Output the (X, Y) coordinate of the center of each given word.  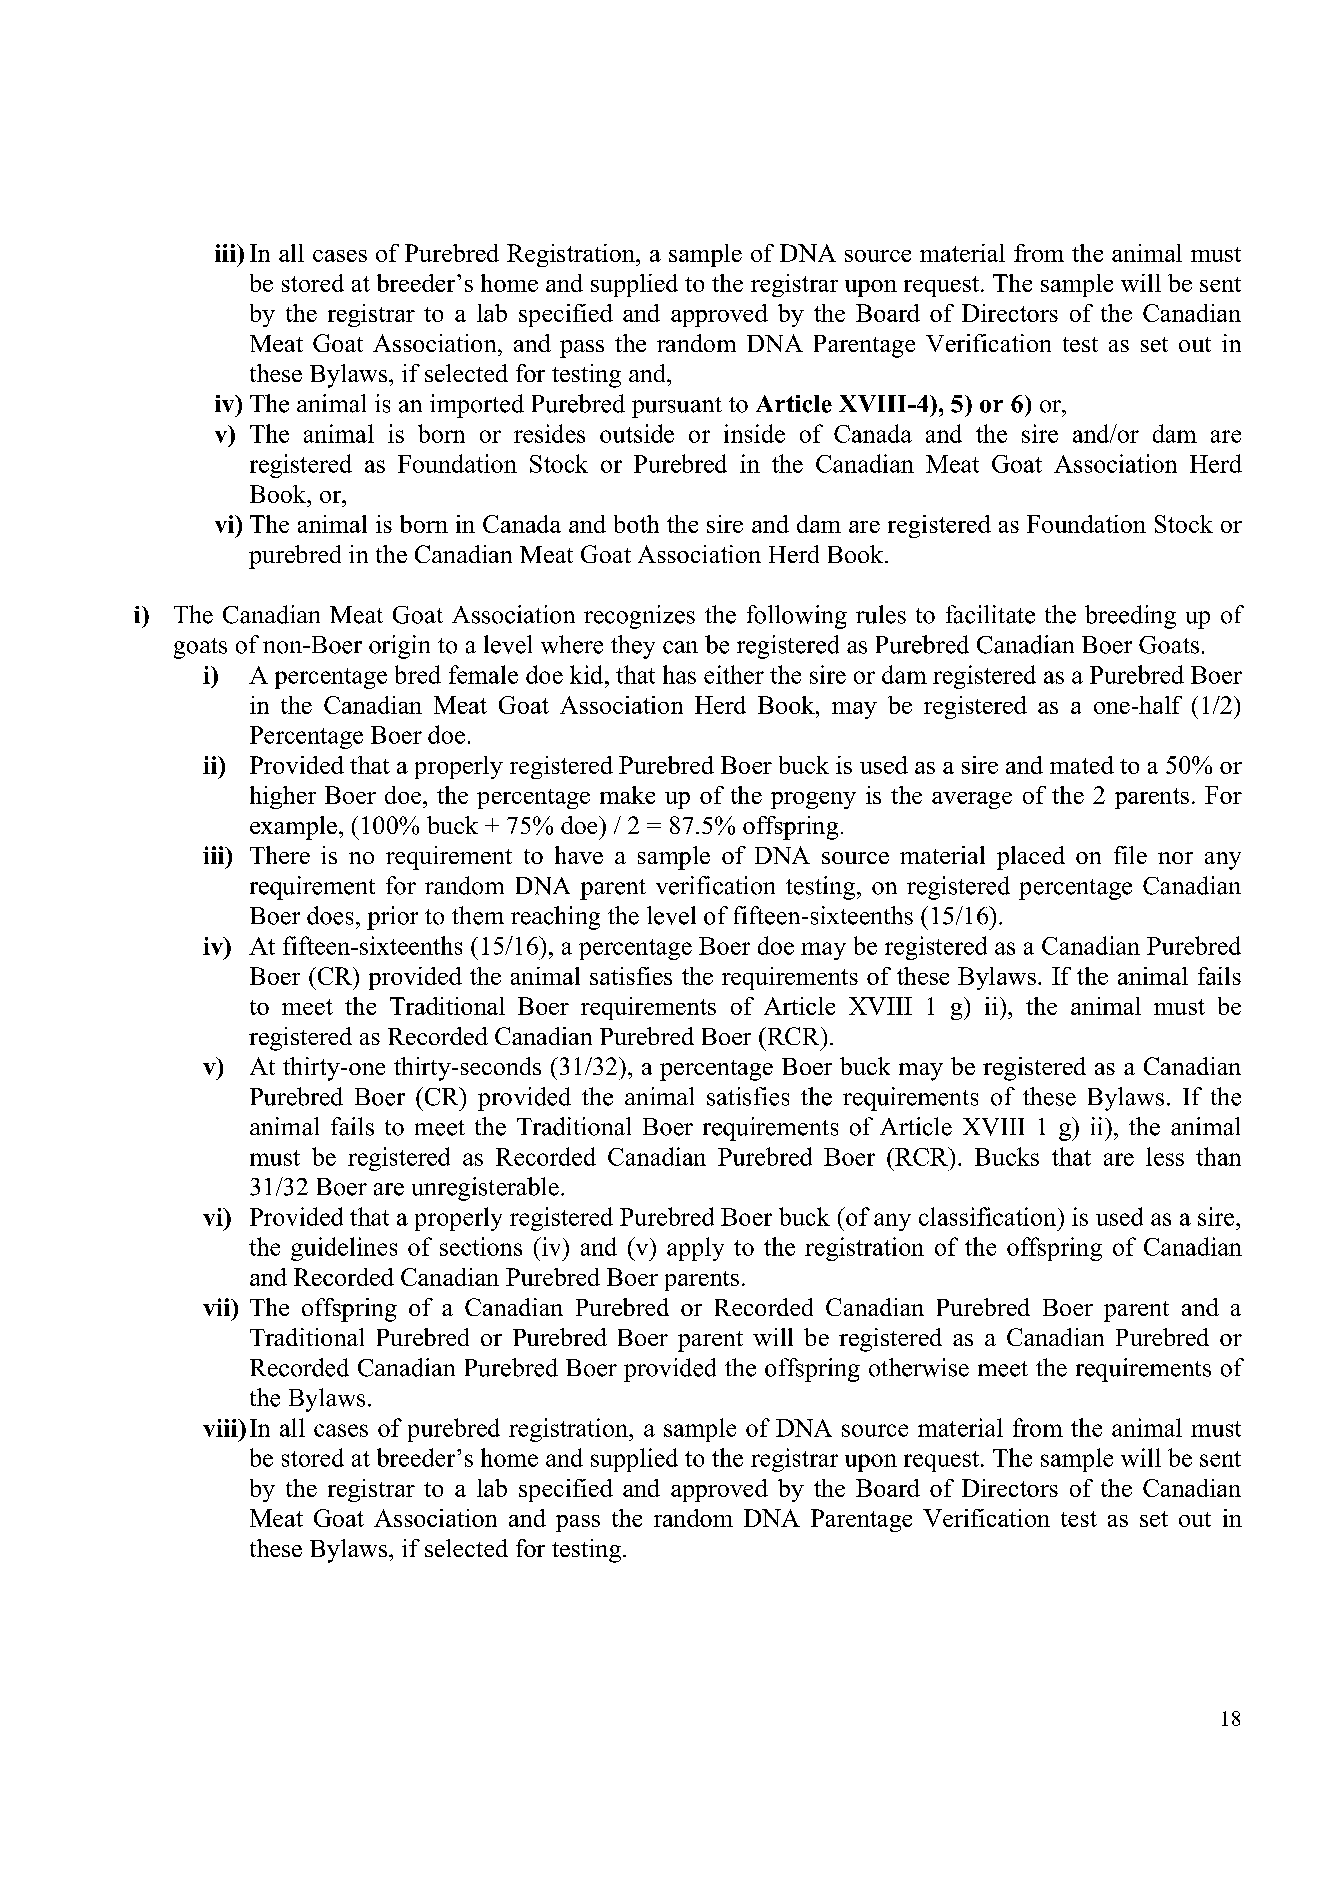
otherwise (919, 1367)
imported (477, 406)
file (1130, 855)
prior (392, 918)
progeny (813, 800)
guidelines (344, 1249)
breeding (1130, 617)
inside (754, 433)
